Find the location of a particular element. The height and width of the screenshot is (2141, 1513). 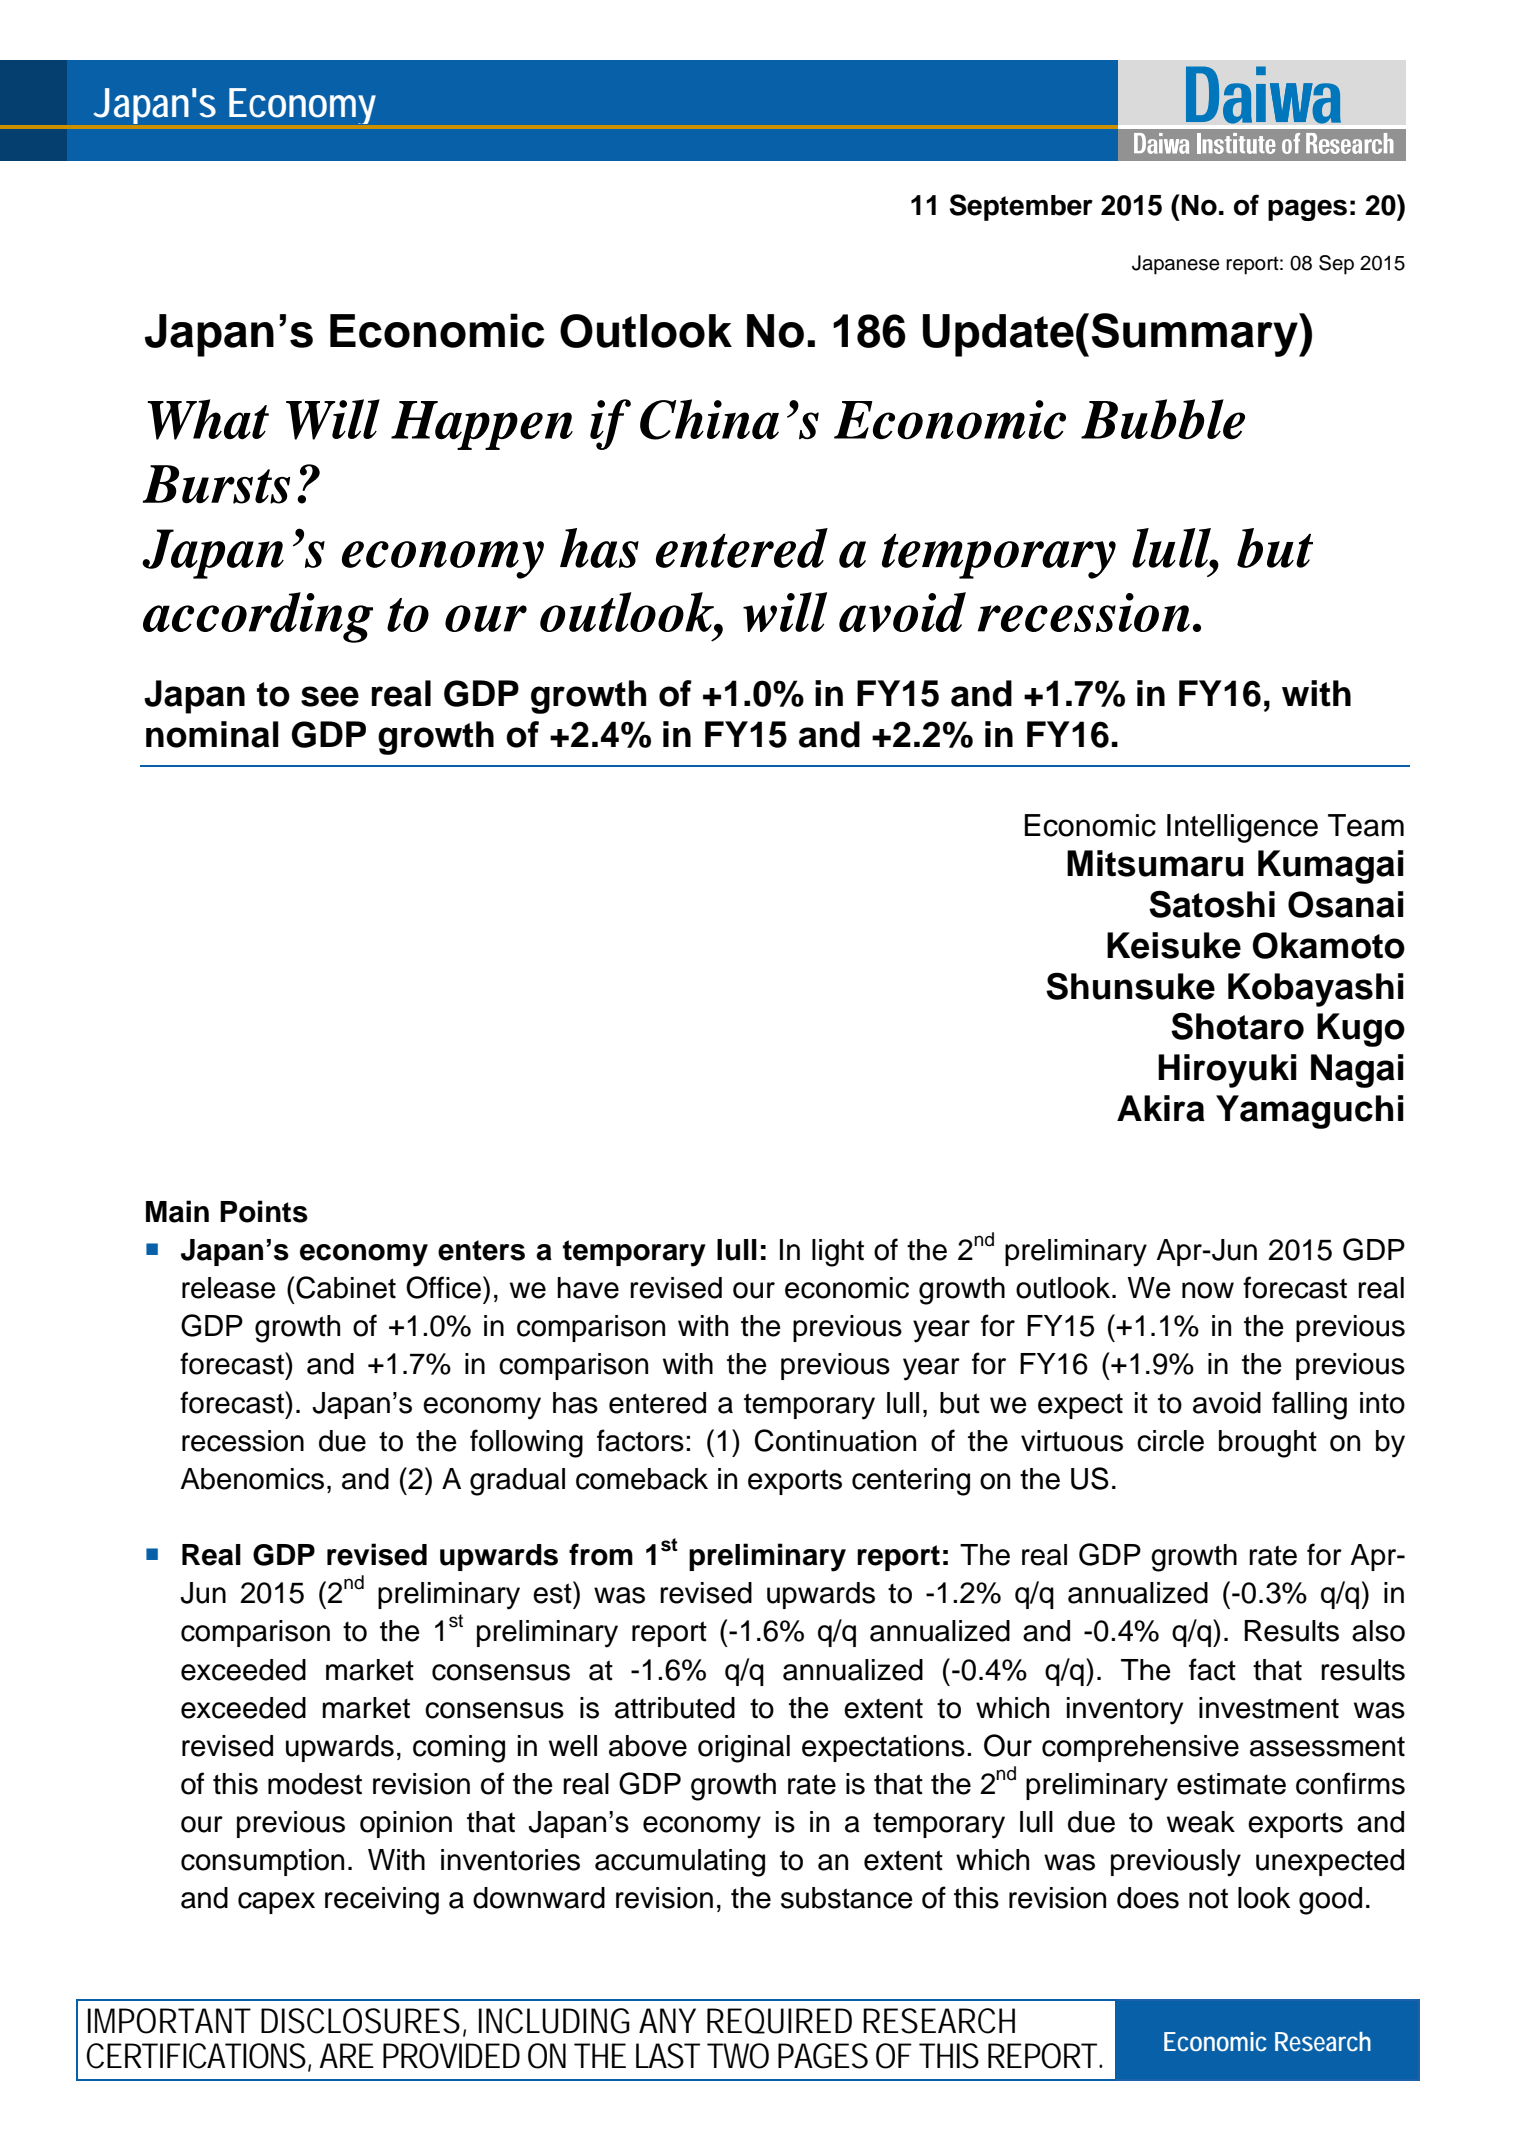

according is located at coordinates (258, 617).
